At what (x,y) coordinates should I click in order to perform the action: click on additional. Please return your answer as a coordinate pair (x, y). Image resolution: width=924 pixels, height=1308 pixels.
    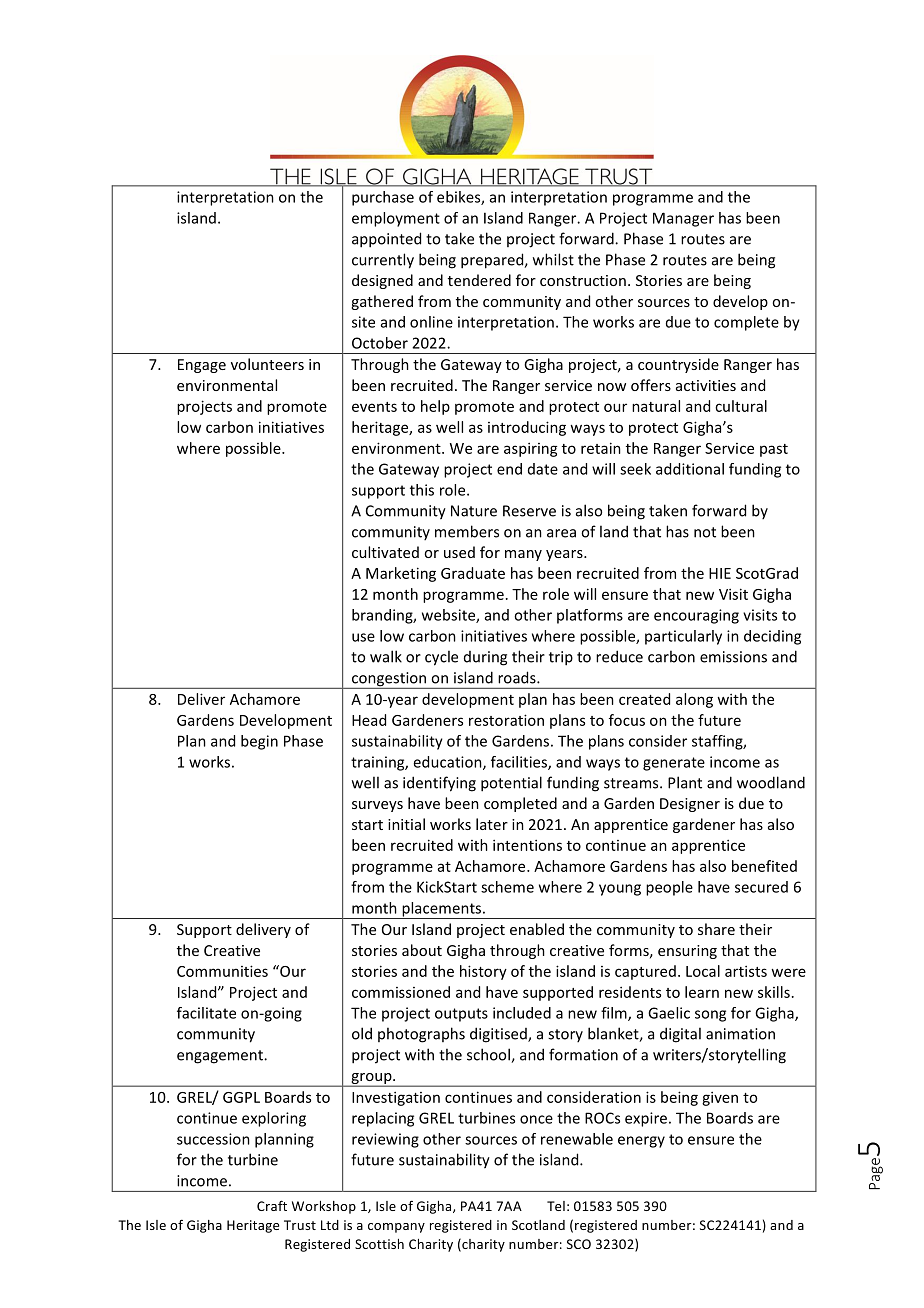
    Looking at the image, I should click on (690, 469).
